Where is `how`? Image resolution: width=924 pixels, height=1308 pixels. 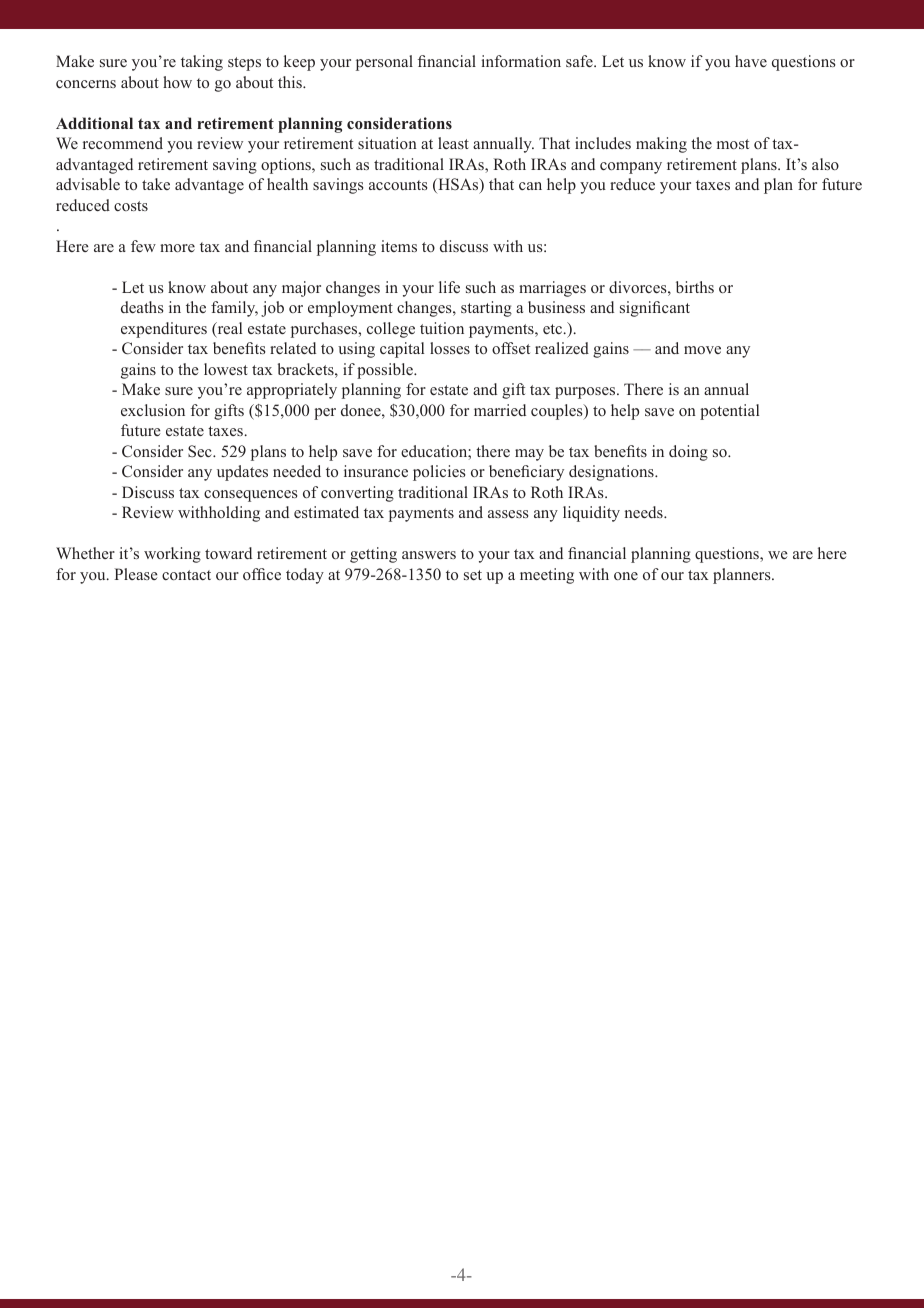
how is located at coordinates (177, 82).
